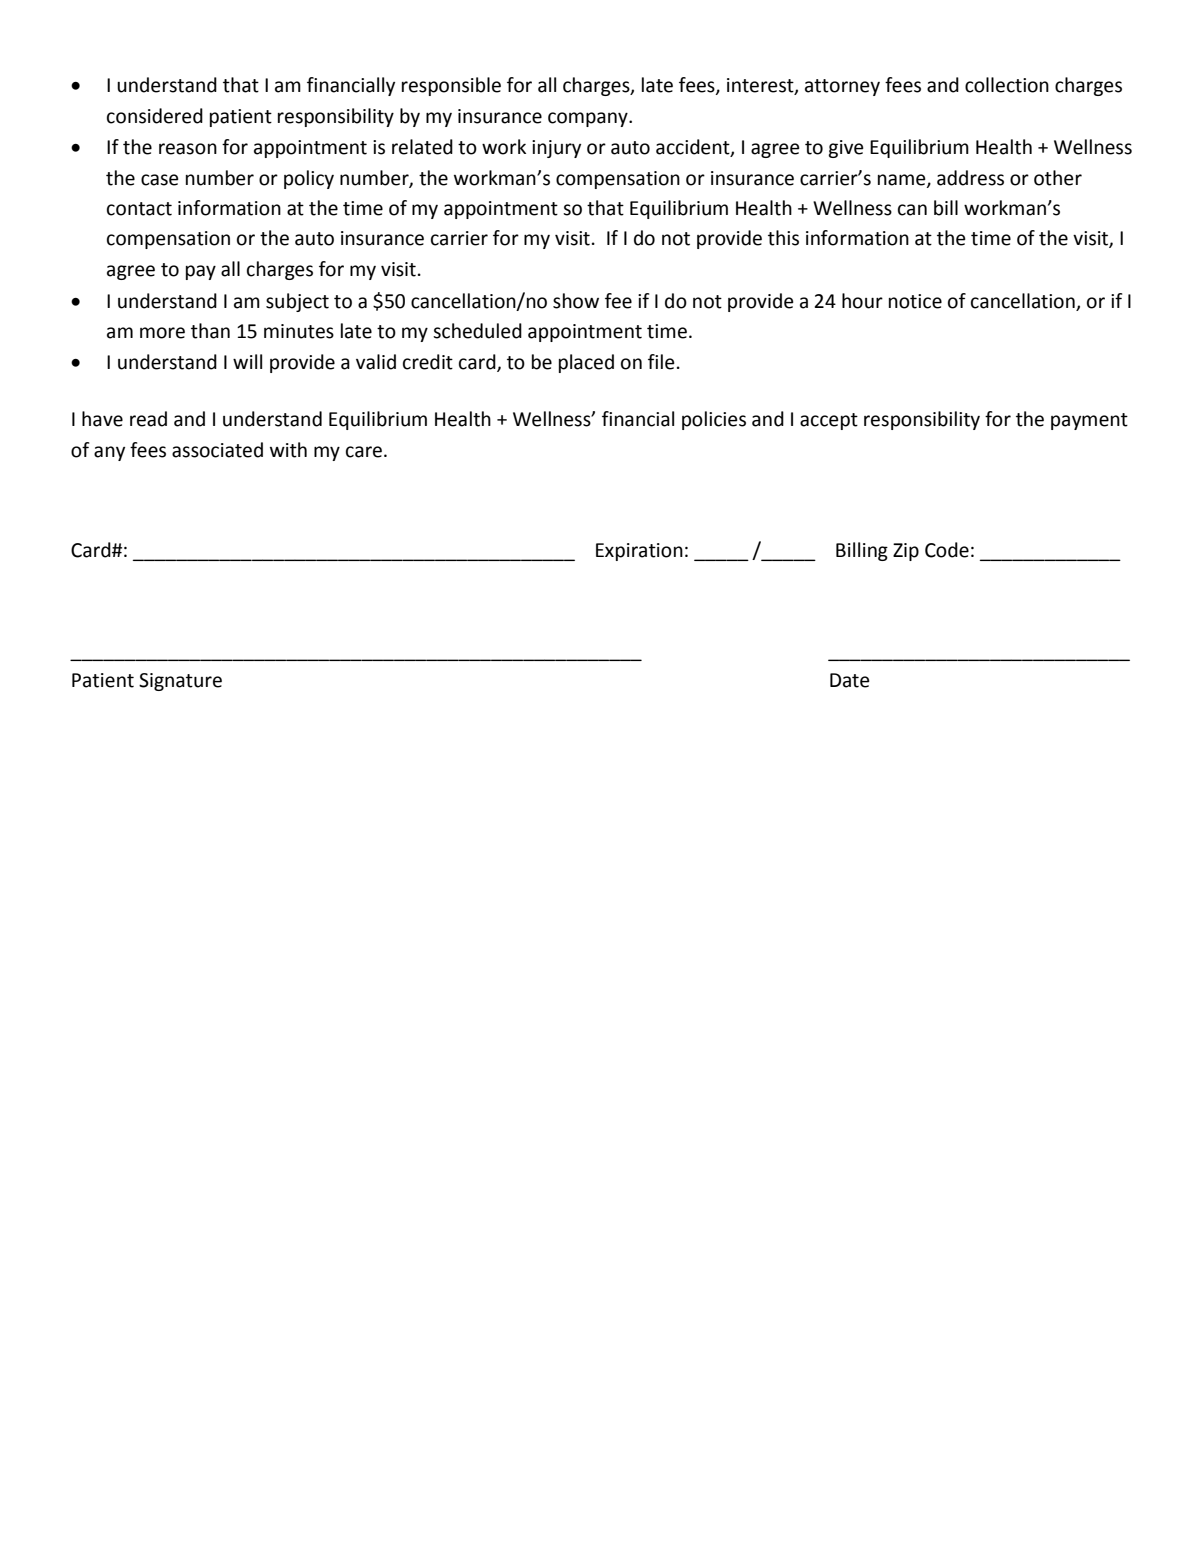  I want to click on Zip, so click(906, 552).
